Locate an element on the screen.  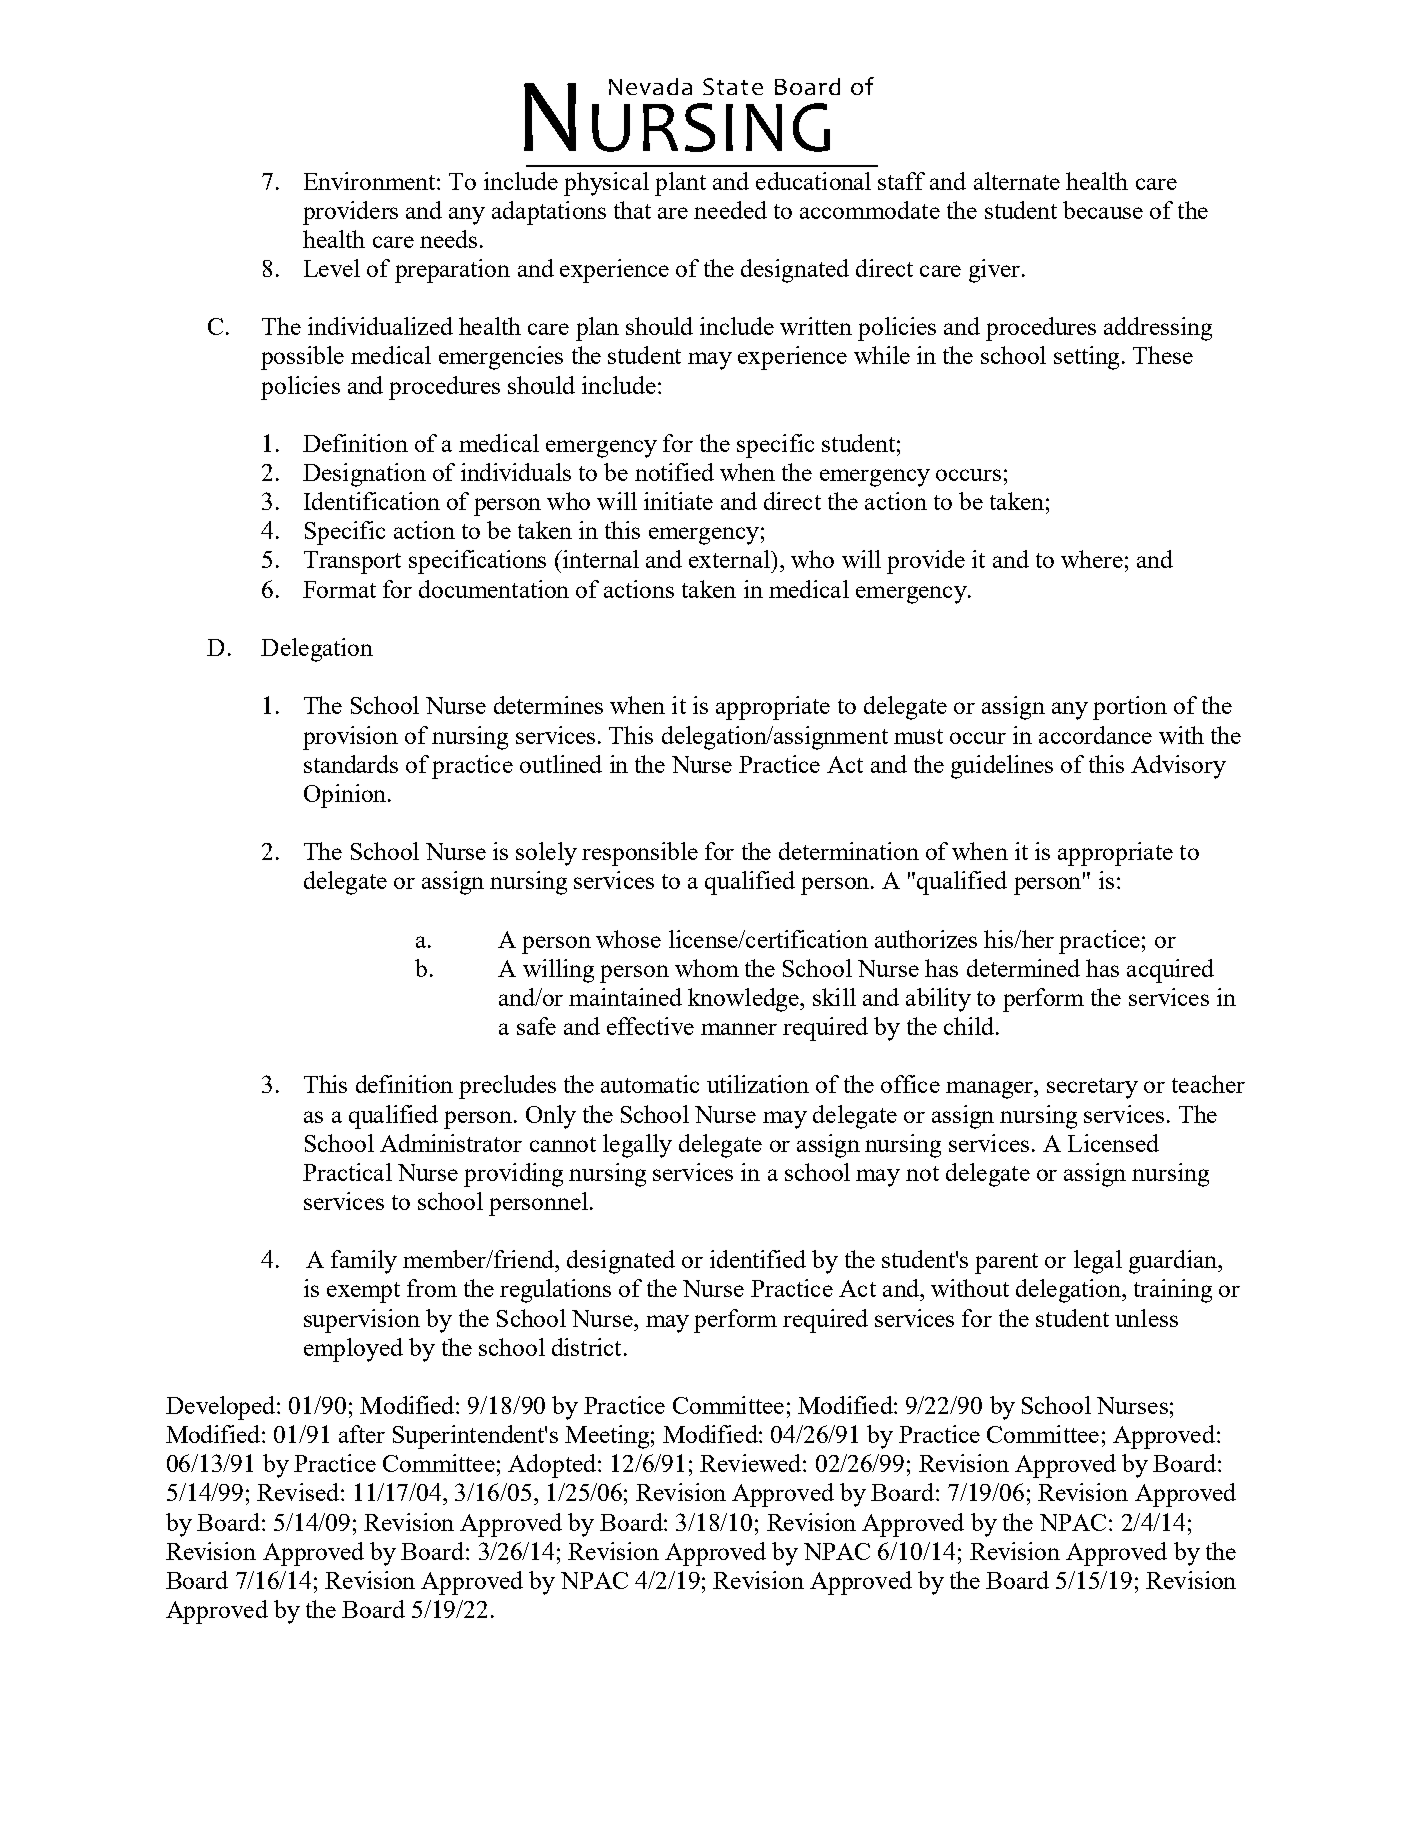
State is located at coordinates (733, 86).
